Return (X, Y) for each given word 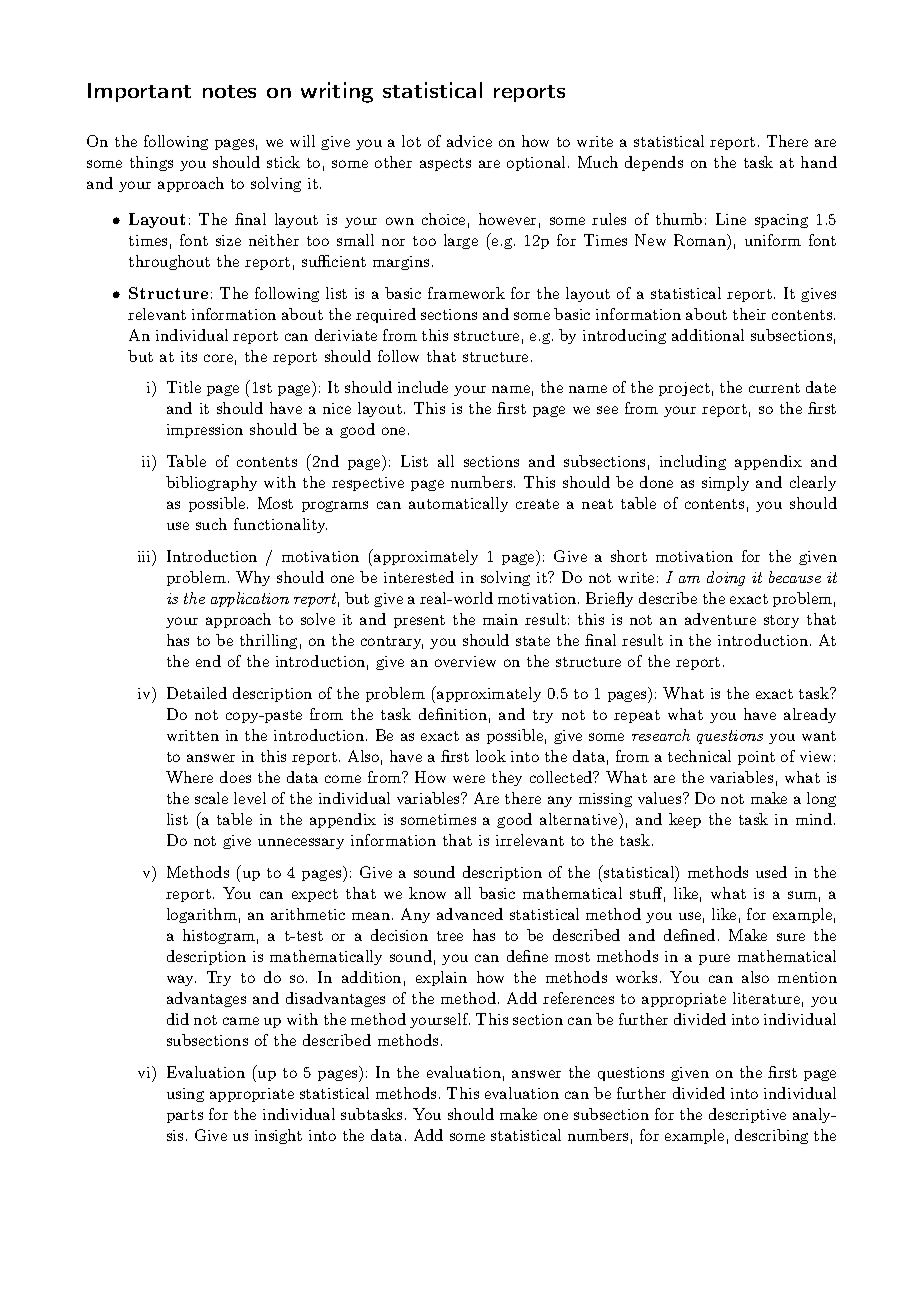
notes (229, 91)
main (500, 619)
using (185, 1095)
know (427, 893)
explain (441, 978)
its (189, 356)
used (771, 872)
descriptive (747, 1115)
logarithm (202, 915)
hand (819, 162)
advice (469, 141)
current (774, 388)
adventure (720, 619)
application (250, 599)
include (423, 387)
